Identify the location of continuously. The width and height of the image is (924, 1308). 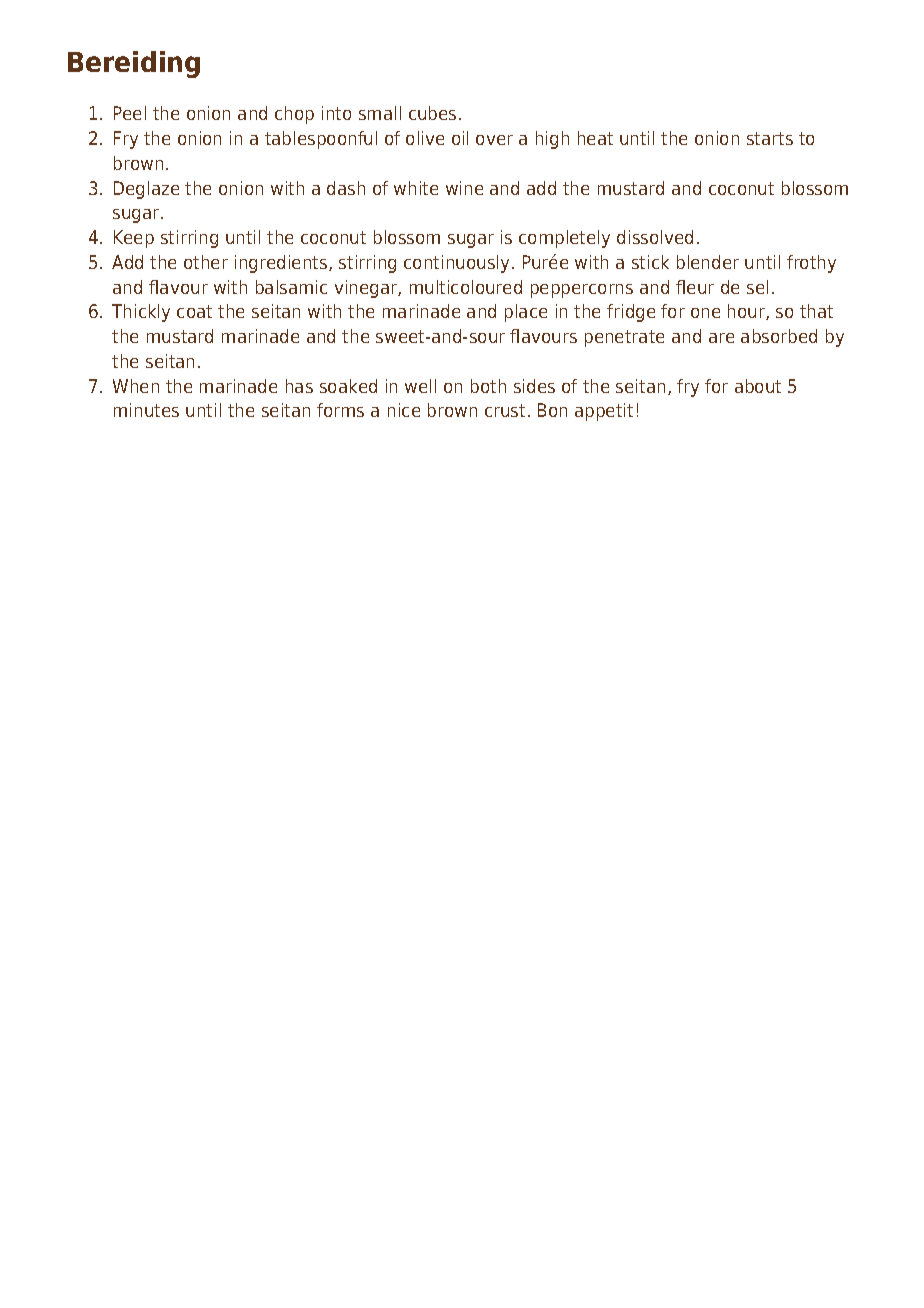
(456, 264).
